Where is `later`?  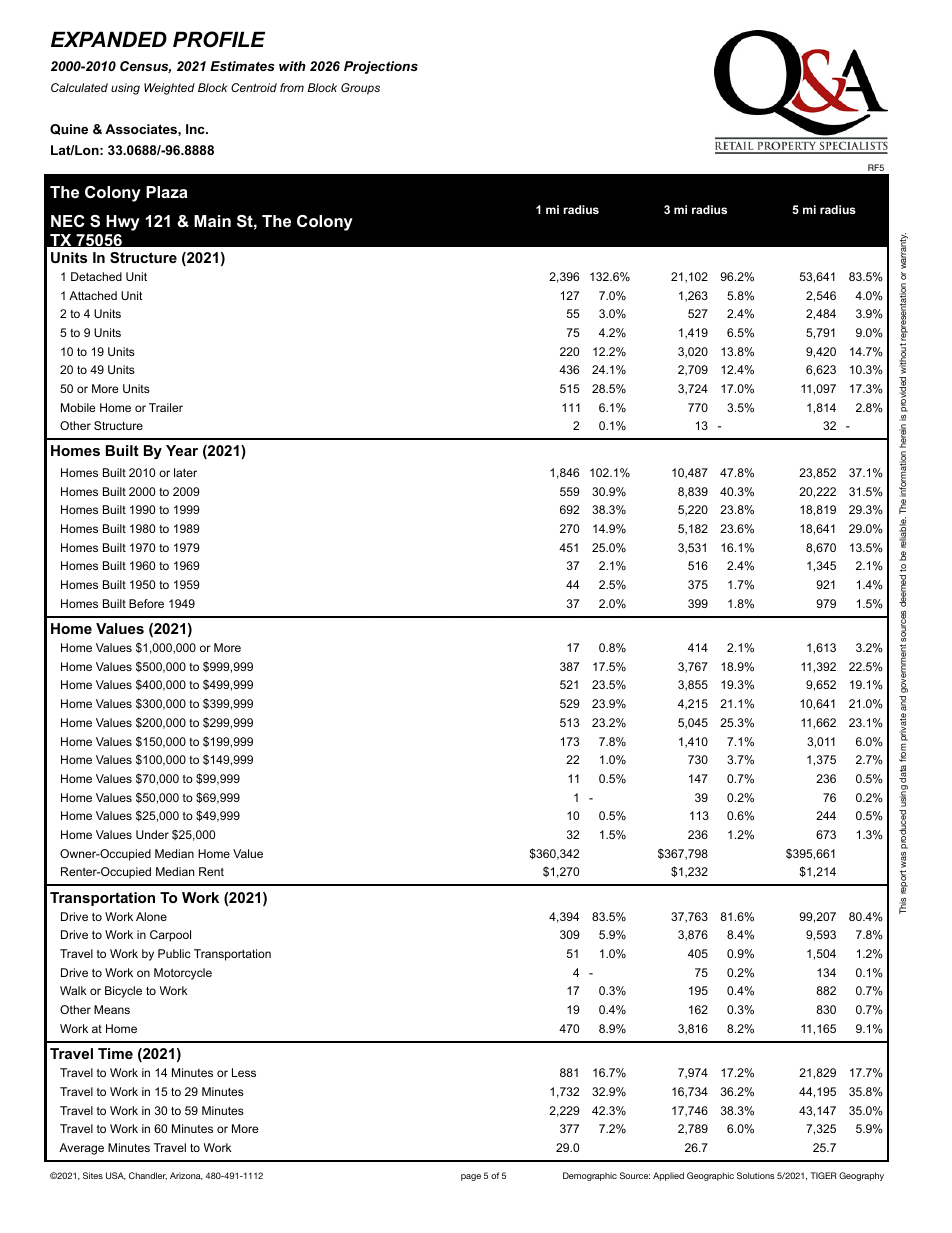
later is located at coordinates (185, 472).
